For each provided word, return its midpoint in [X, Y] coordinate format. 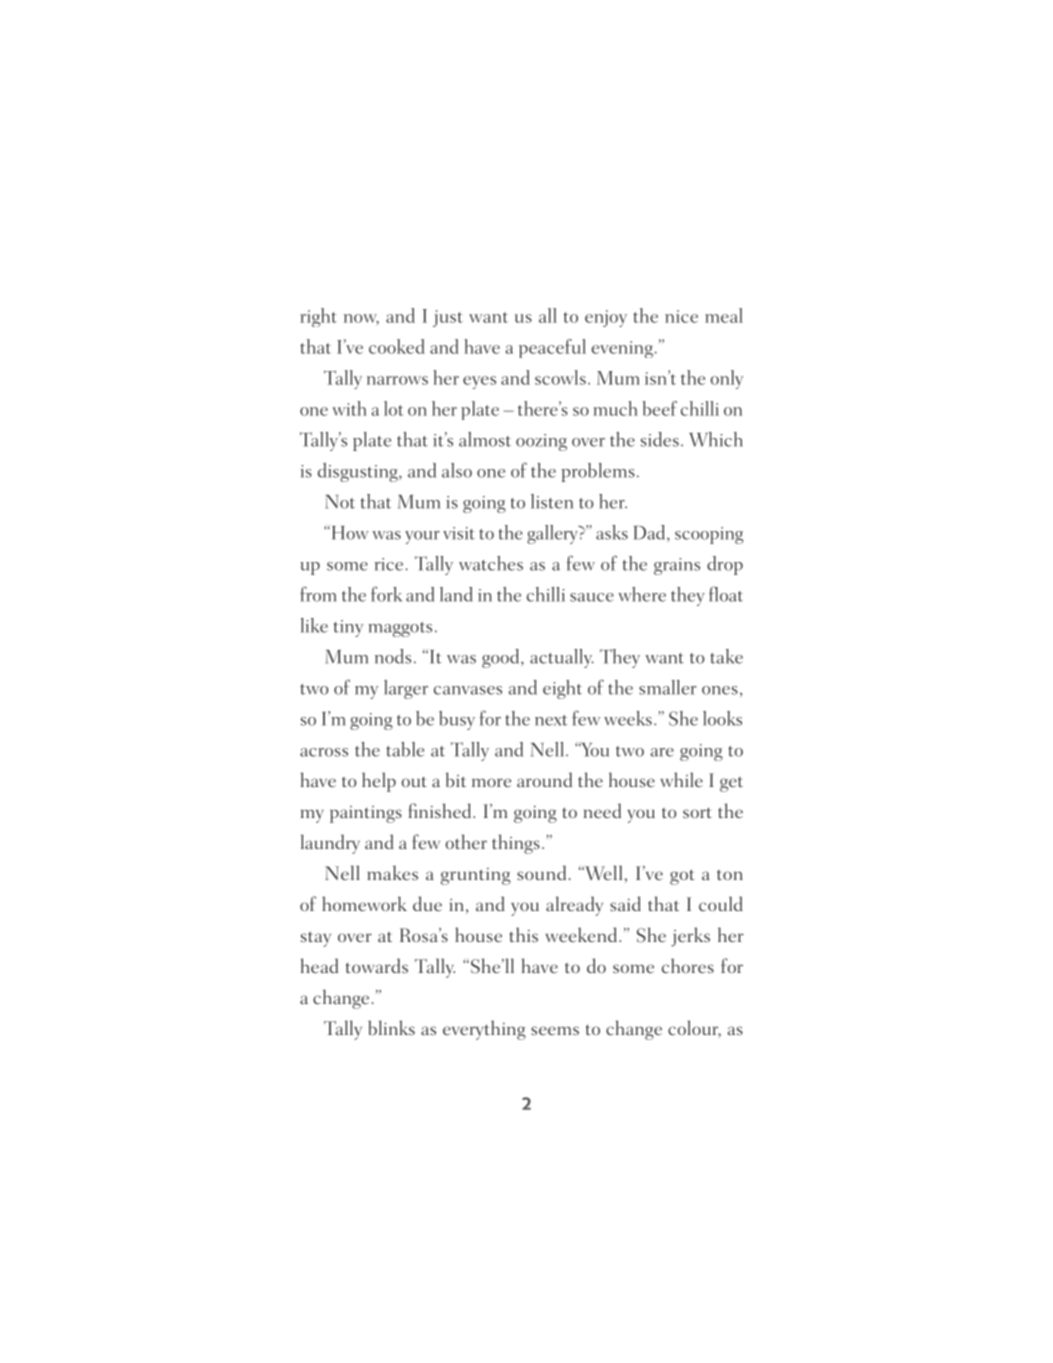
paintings [366, 814]
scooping [709, 535]
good [502, 658]
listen [552, 501]
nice [681, 316]
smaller [668, 687]
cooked [397, 346]
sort [697, 813]
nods [393, 656]
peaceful [552, 348]
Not [340, 502]
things [516, 844]
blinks [391, 1027]
